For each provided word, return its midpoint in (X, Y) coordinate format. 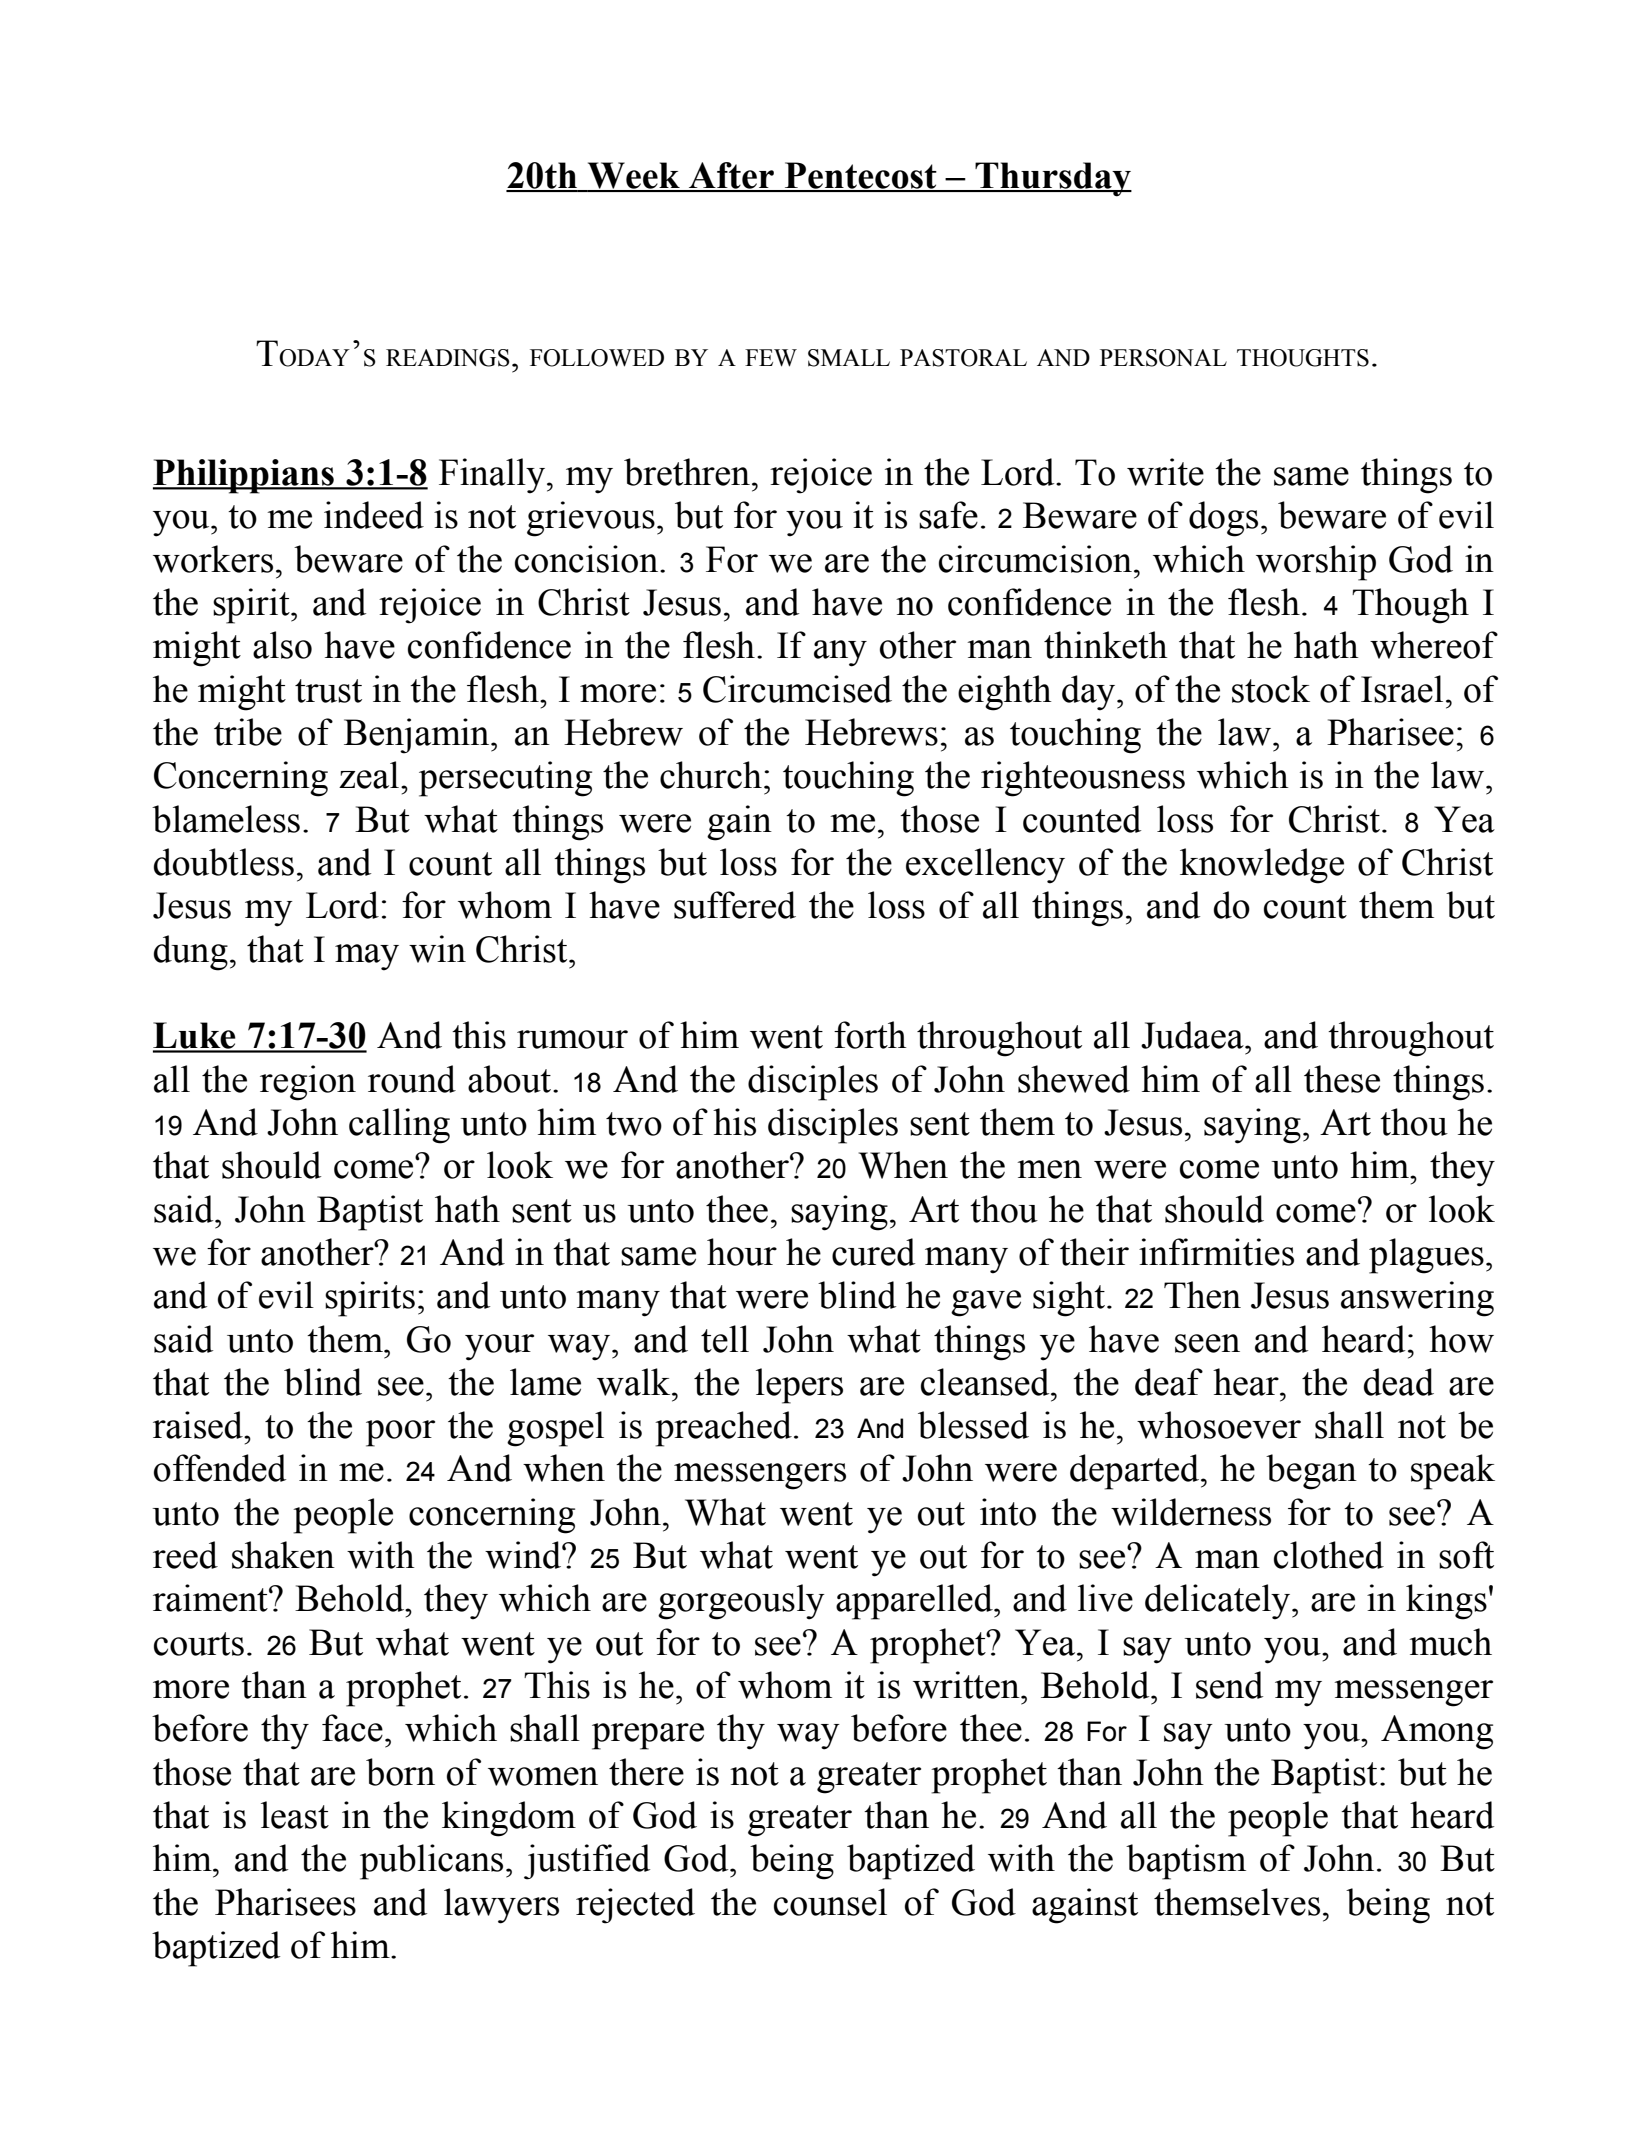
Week (633, 176)
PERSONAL (1163, 358)
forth (870, 1035)
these (1342, 1079)
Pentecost (861, 176)
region (308, 1083)
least (295, 1815)
